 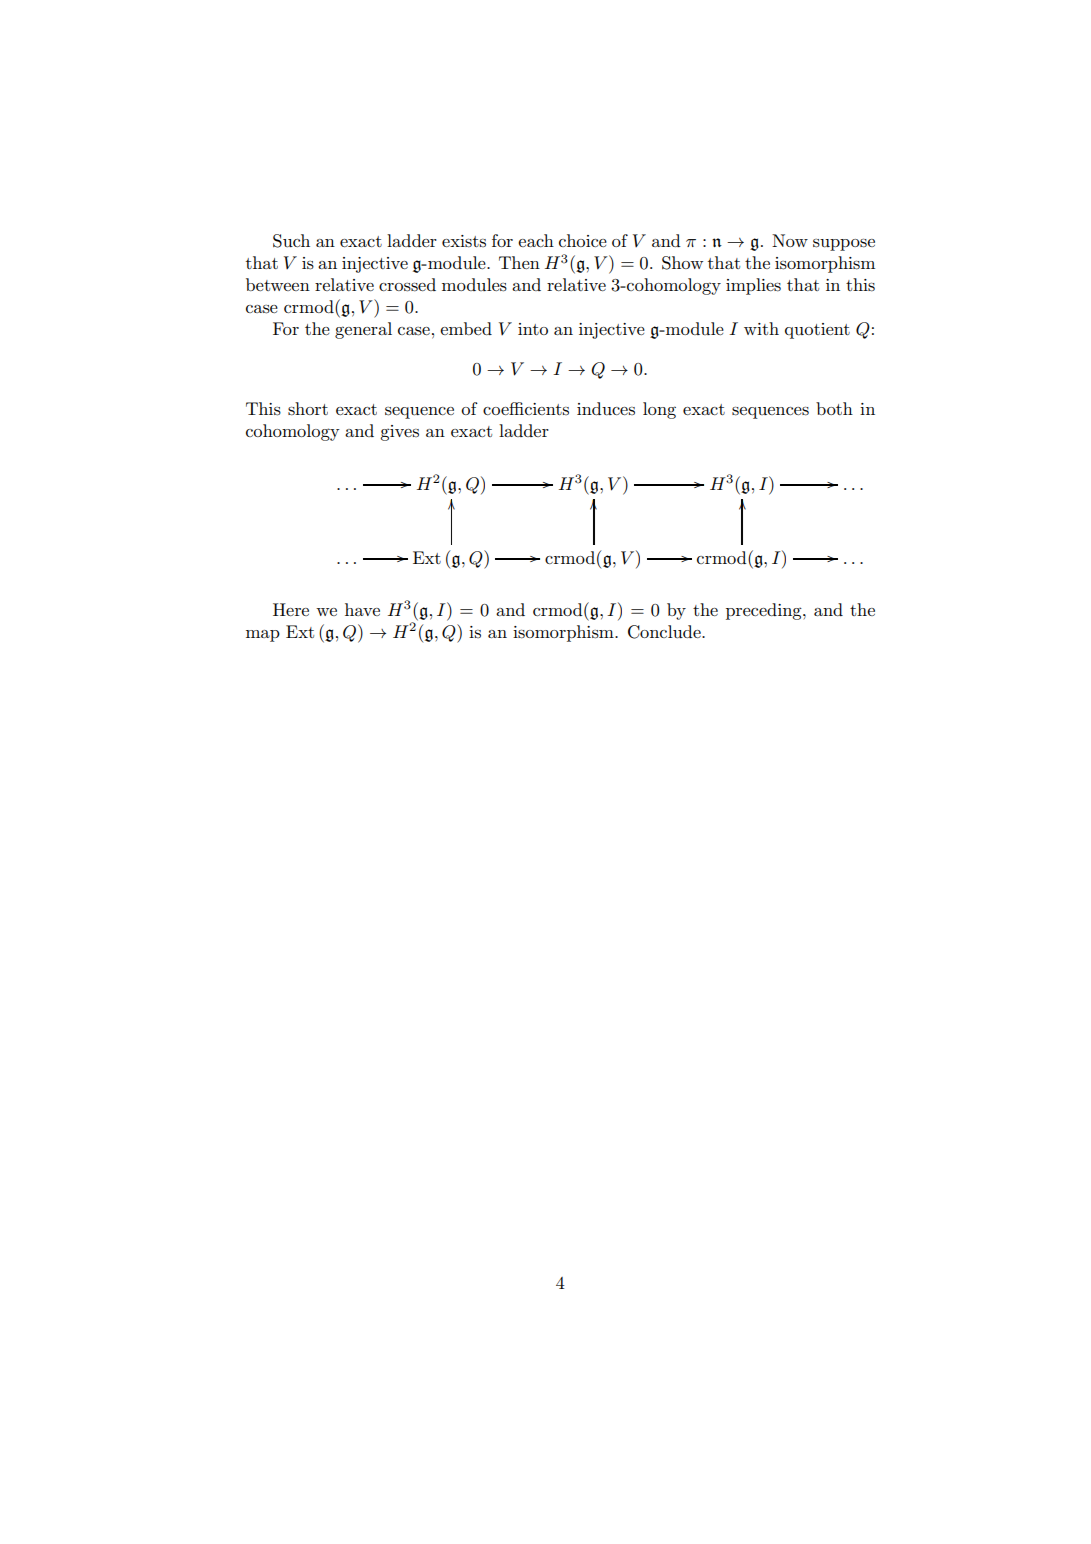 I want to click on Now, so click(x=790, y=240).
